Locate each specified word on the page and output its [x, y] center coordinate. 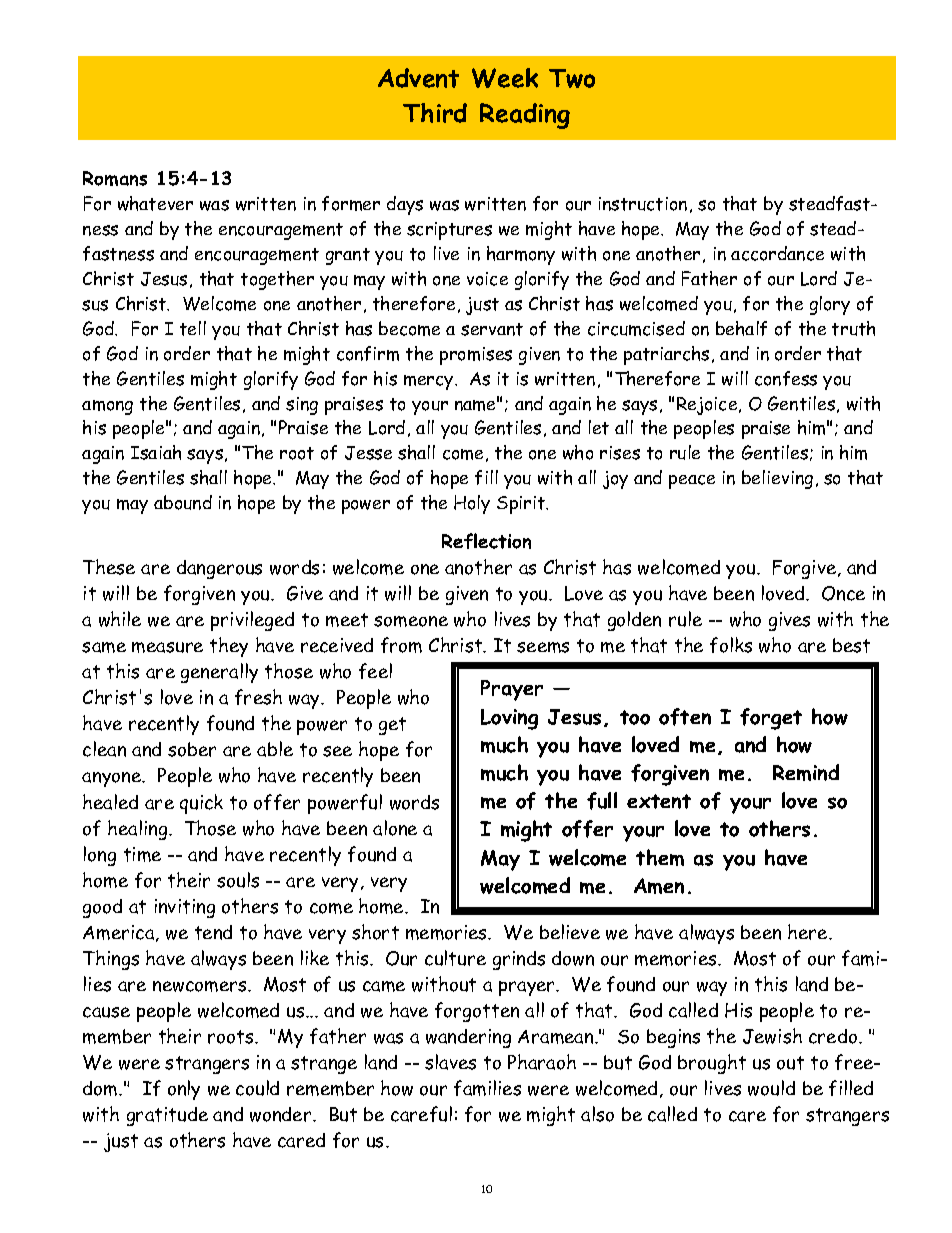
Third [435, 113]
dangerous [219, 569]
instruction [643, 204]
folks [731, 645]
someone [411, 621]
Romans [115, 178]
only [184, 1090]
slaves [450, 1062]
